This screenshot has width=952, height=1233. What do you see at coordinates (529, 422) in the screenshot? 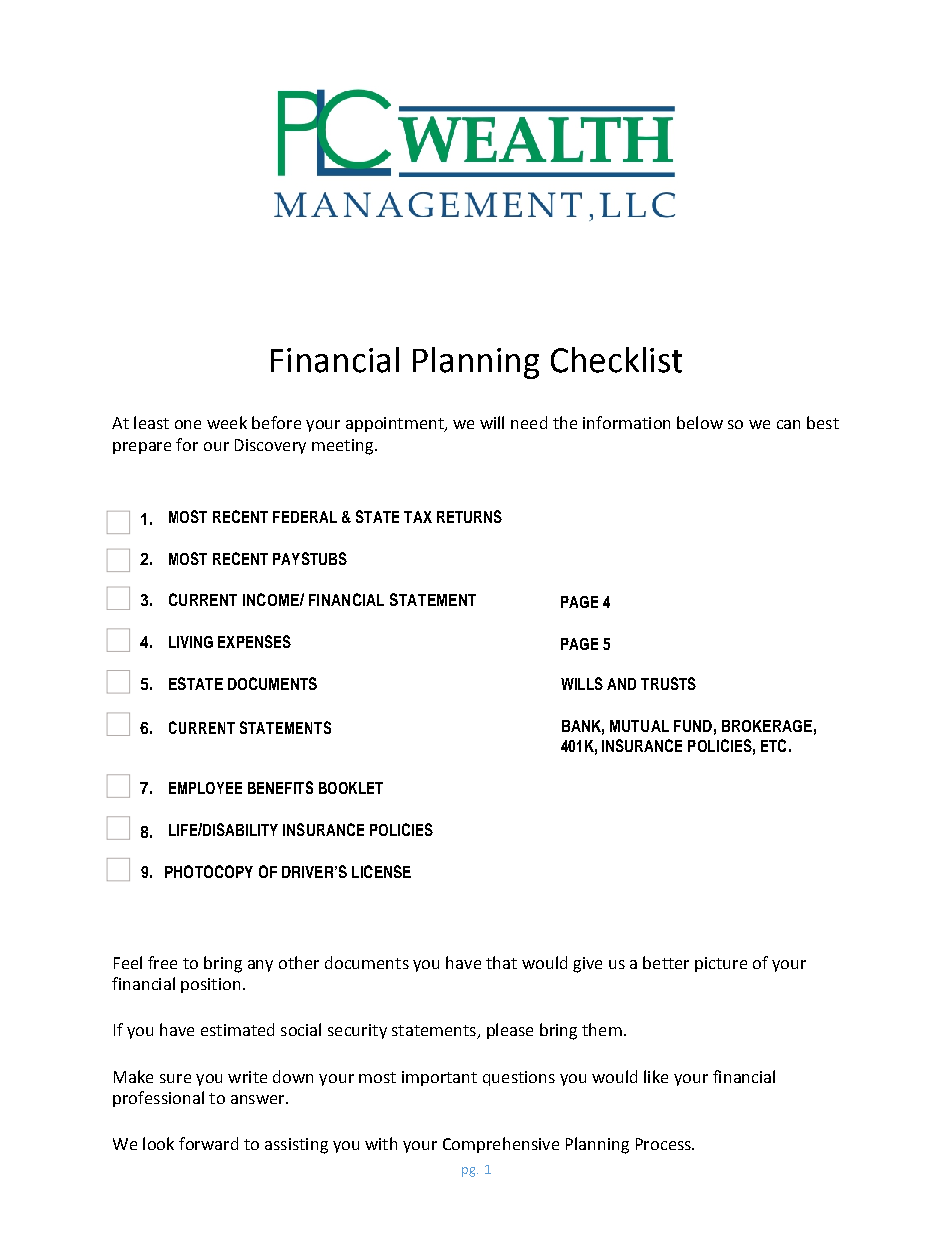
I see `need` at bounding box center [529, 422].
